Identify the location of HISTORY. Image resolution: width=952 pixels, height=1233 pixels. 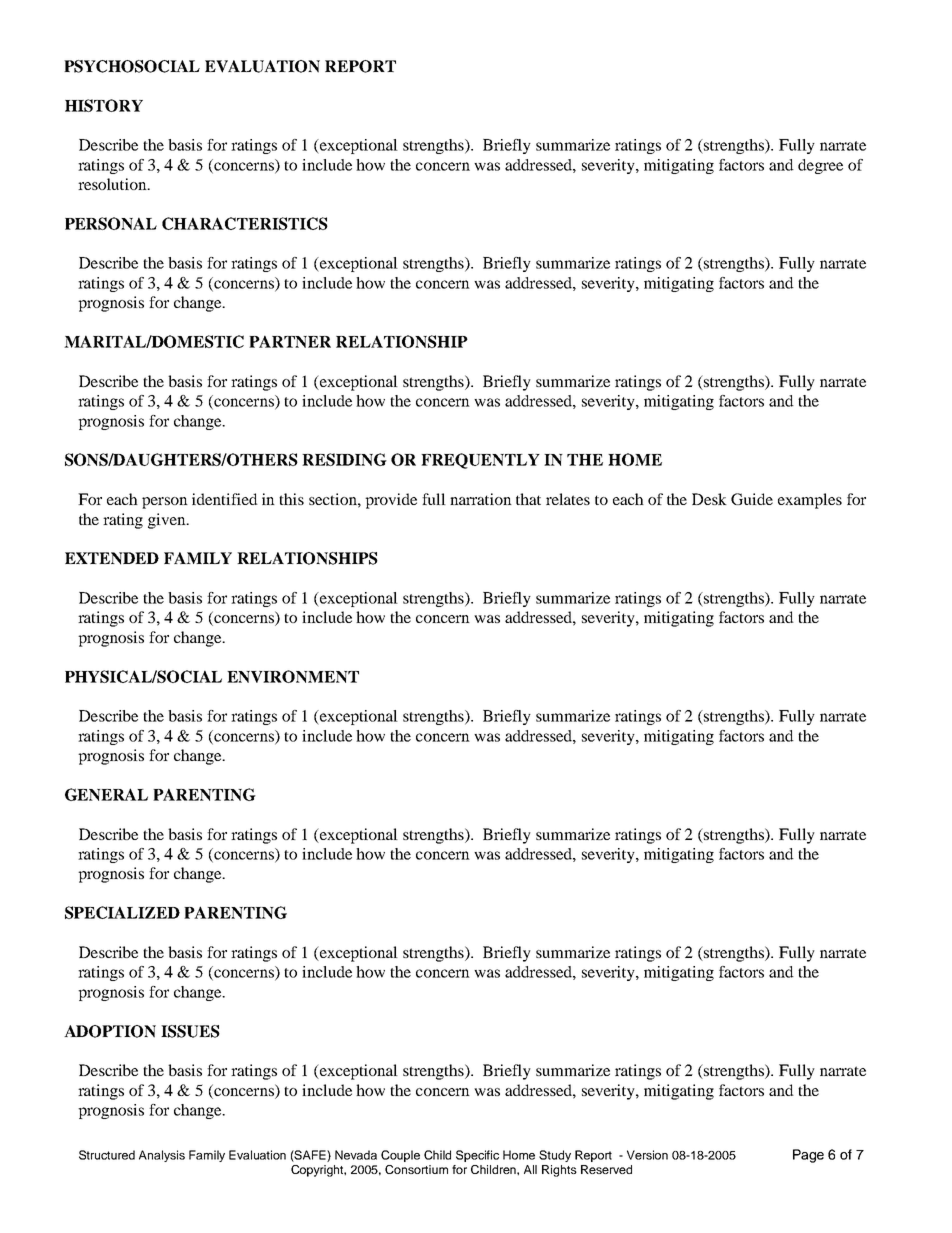
(104, 105).
